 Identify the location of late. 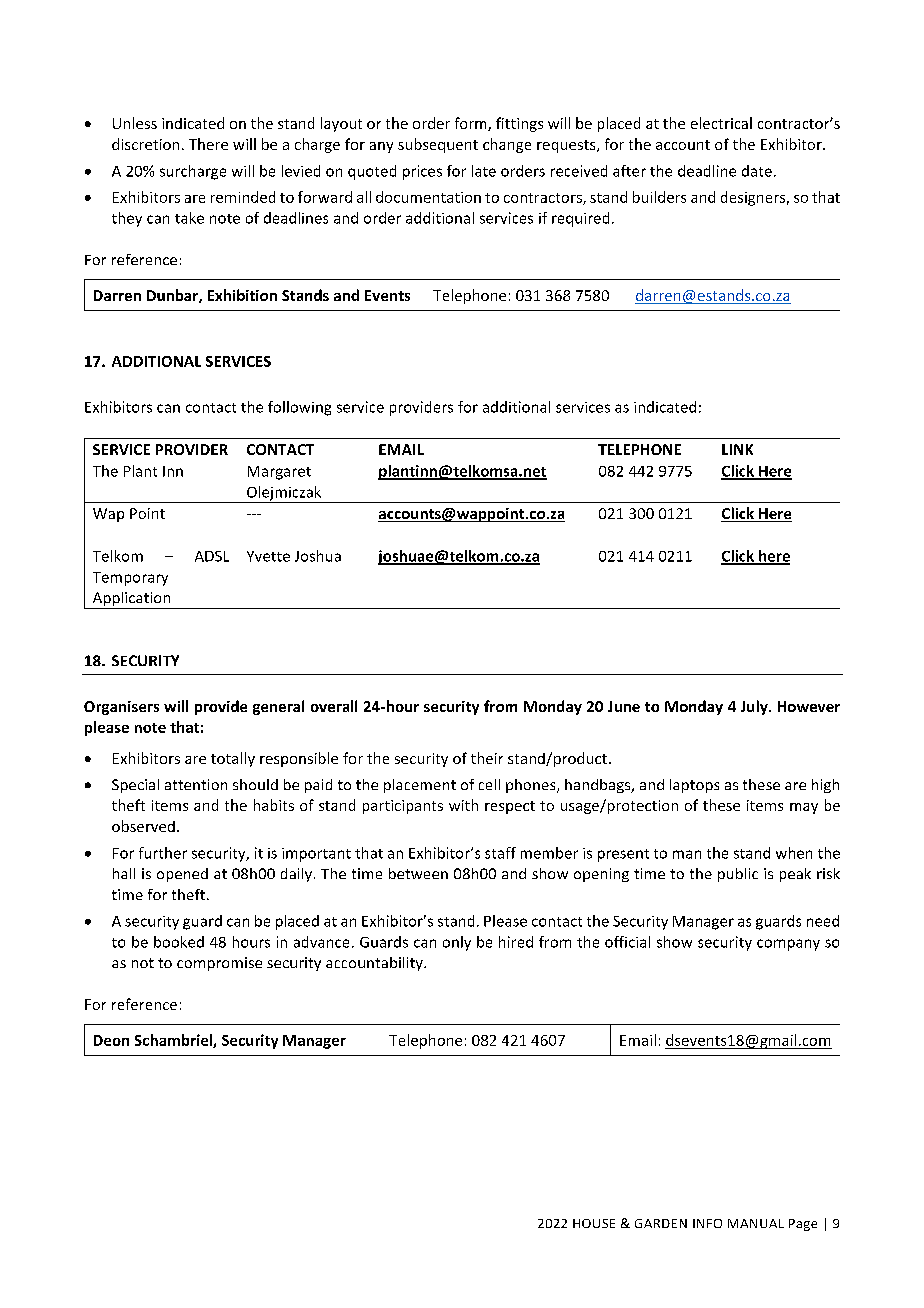
(484, 171).
